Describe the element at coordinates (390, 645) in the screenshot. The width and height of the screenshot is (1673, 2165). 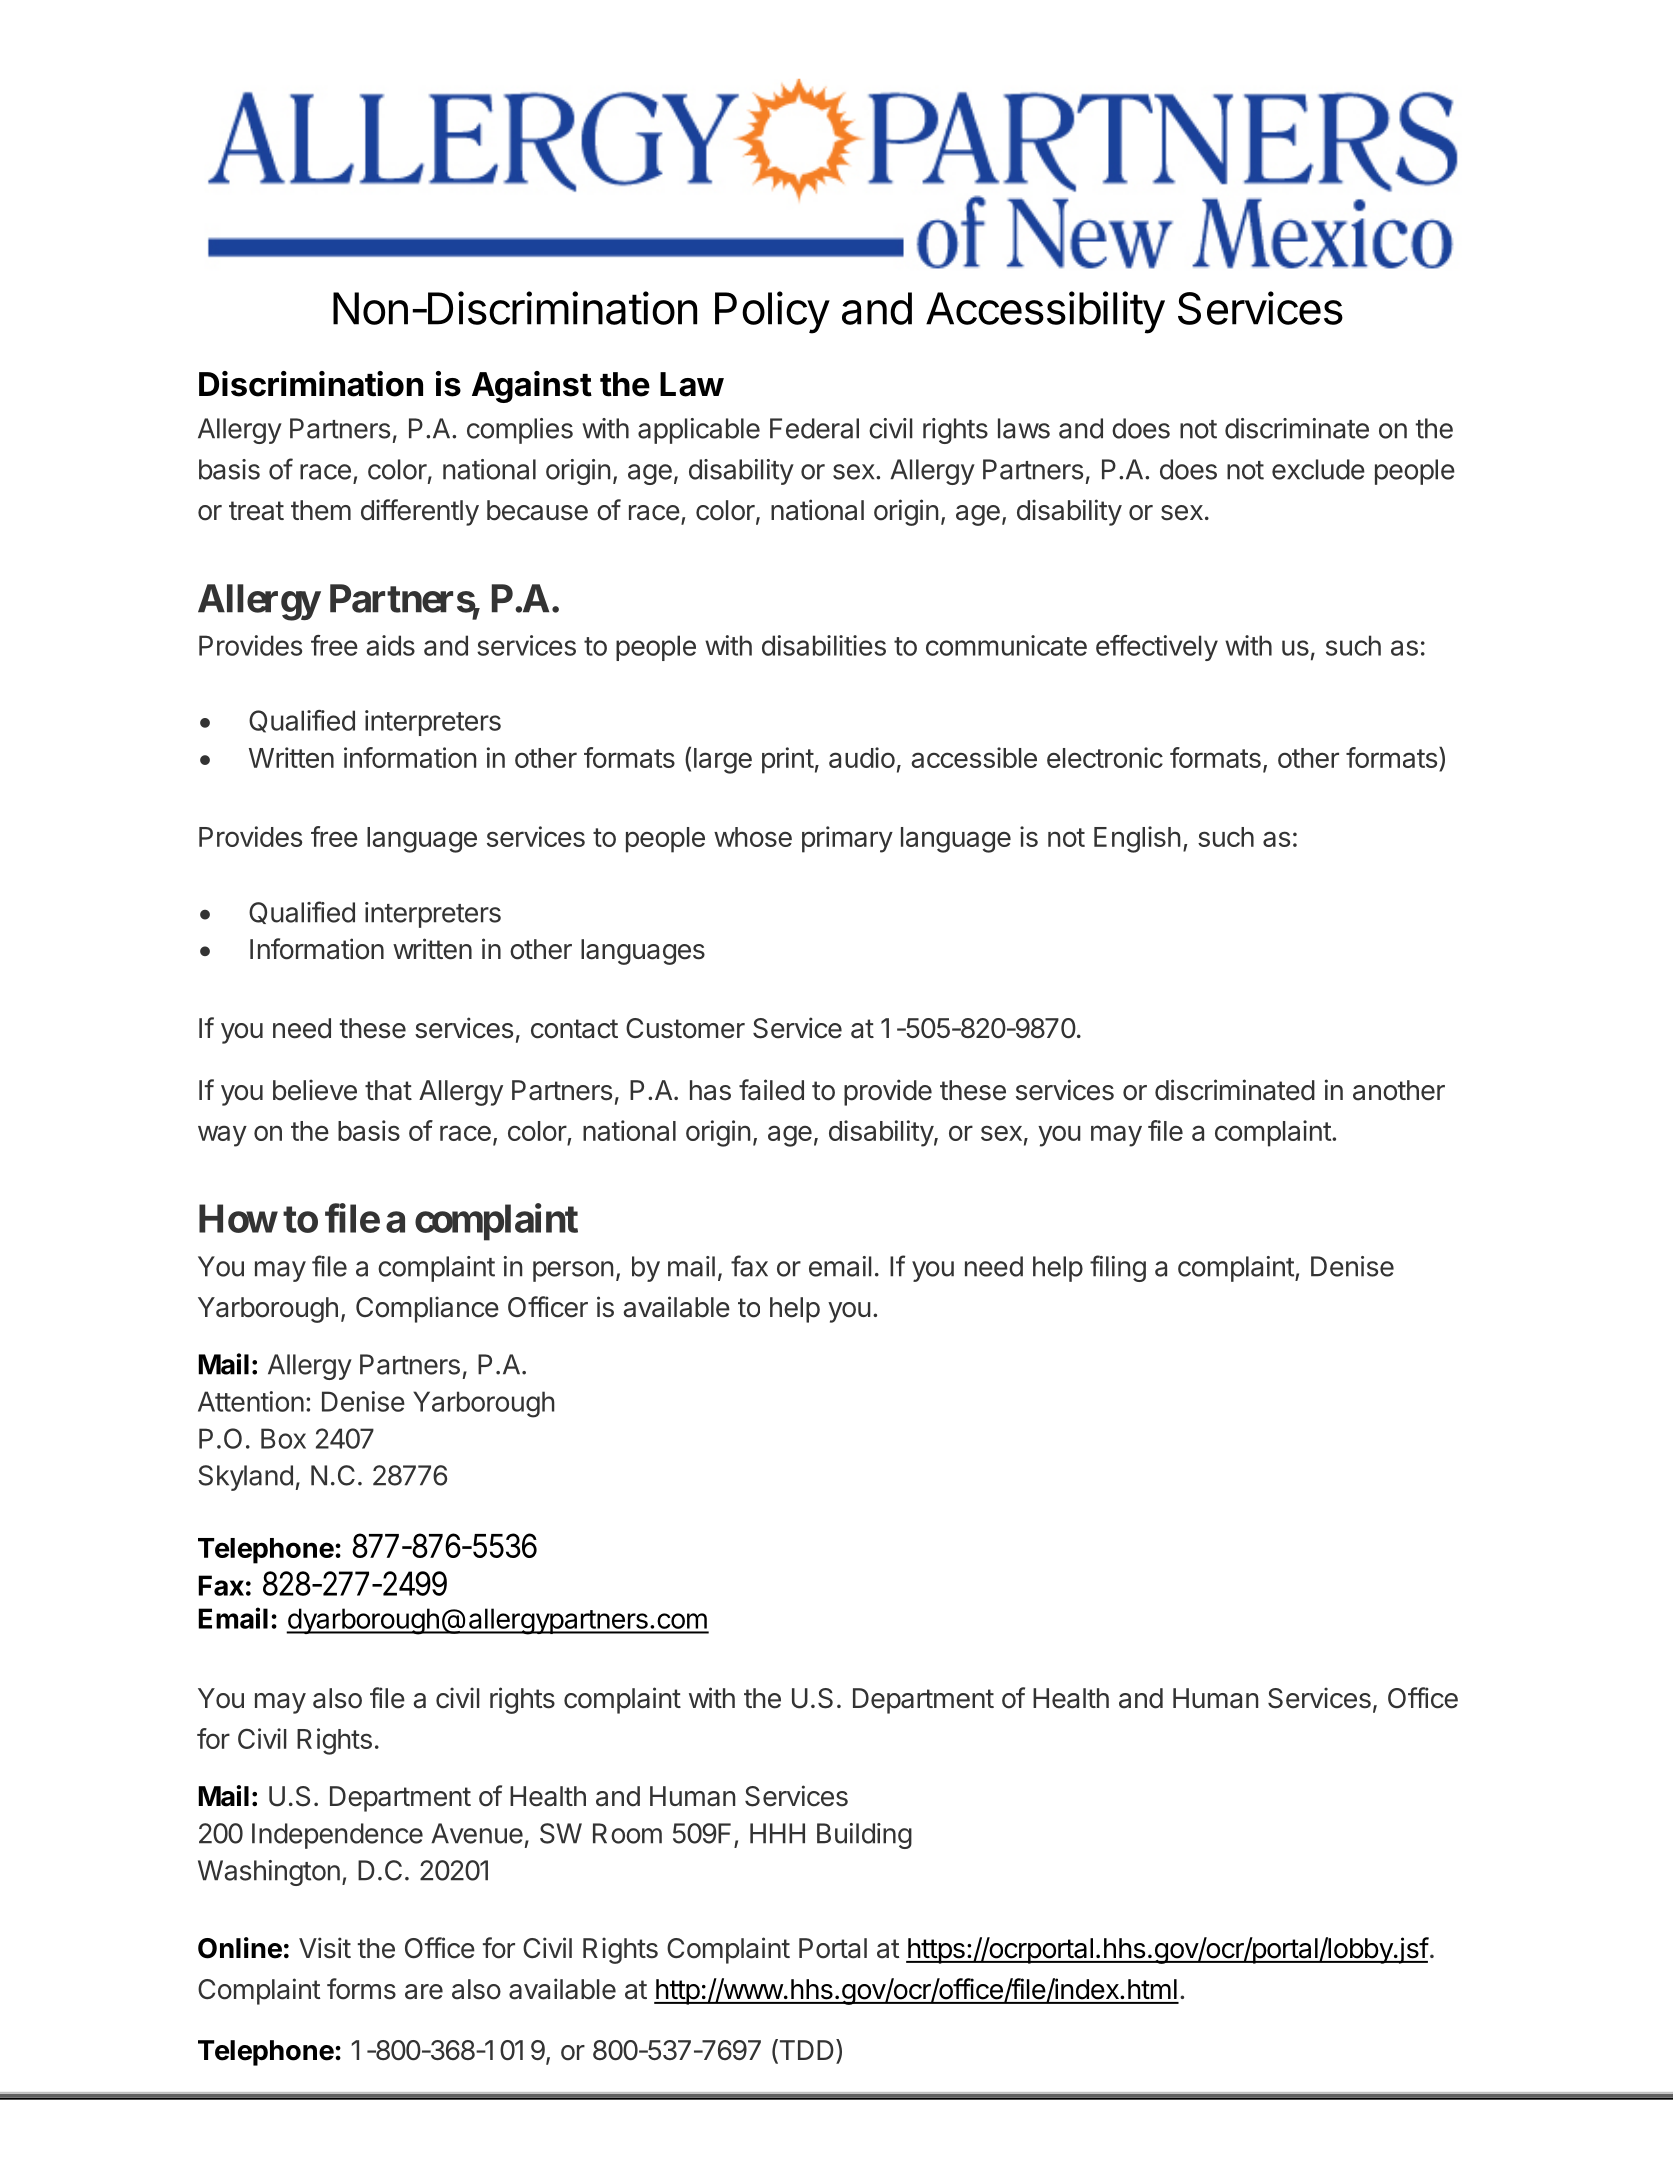
I see `aids` at that location.
